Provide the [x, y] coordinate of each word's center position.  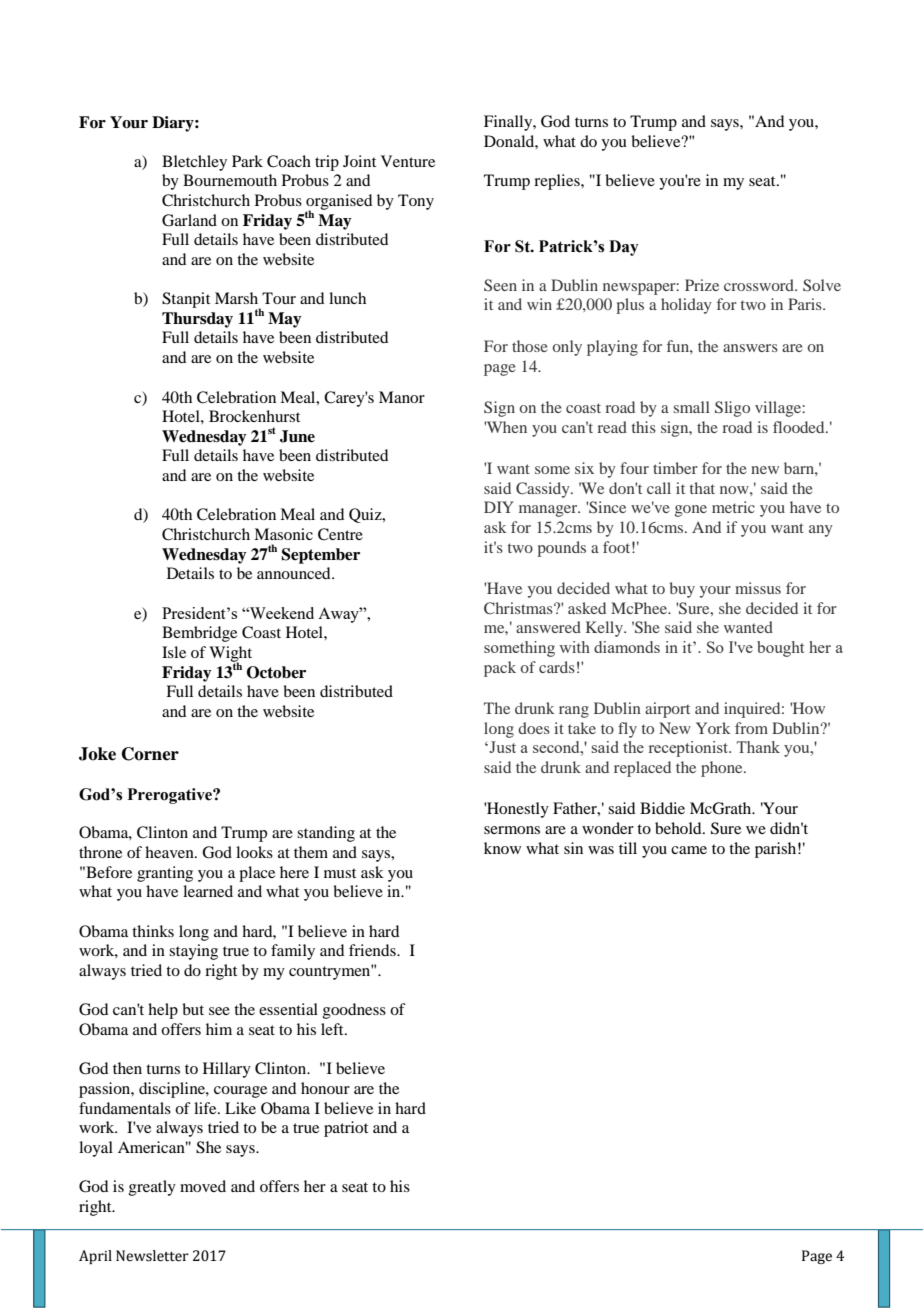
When [505, 427]
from [751, 728]
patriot [346, 1129]
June [297, 436]
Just [501, 747]
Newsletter [152, 1256]
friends [373, 950]
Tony [416, 202]
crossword [760, 285]
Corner [150, 754]
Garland [189, 220]
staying [193, 952]
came [689, 850]
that [702, 488]
